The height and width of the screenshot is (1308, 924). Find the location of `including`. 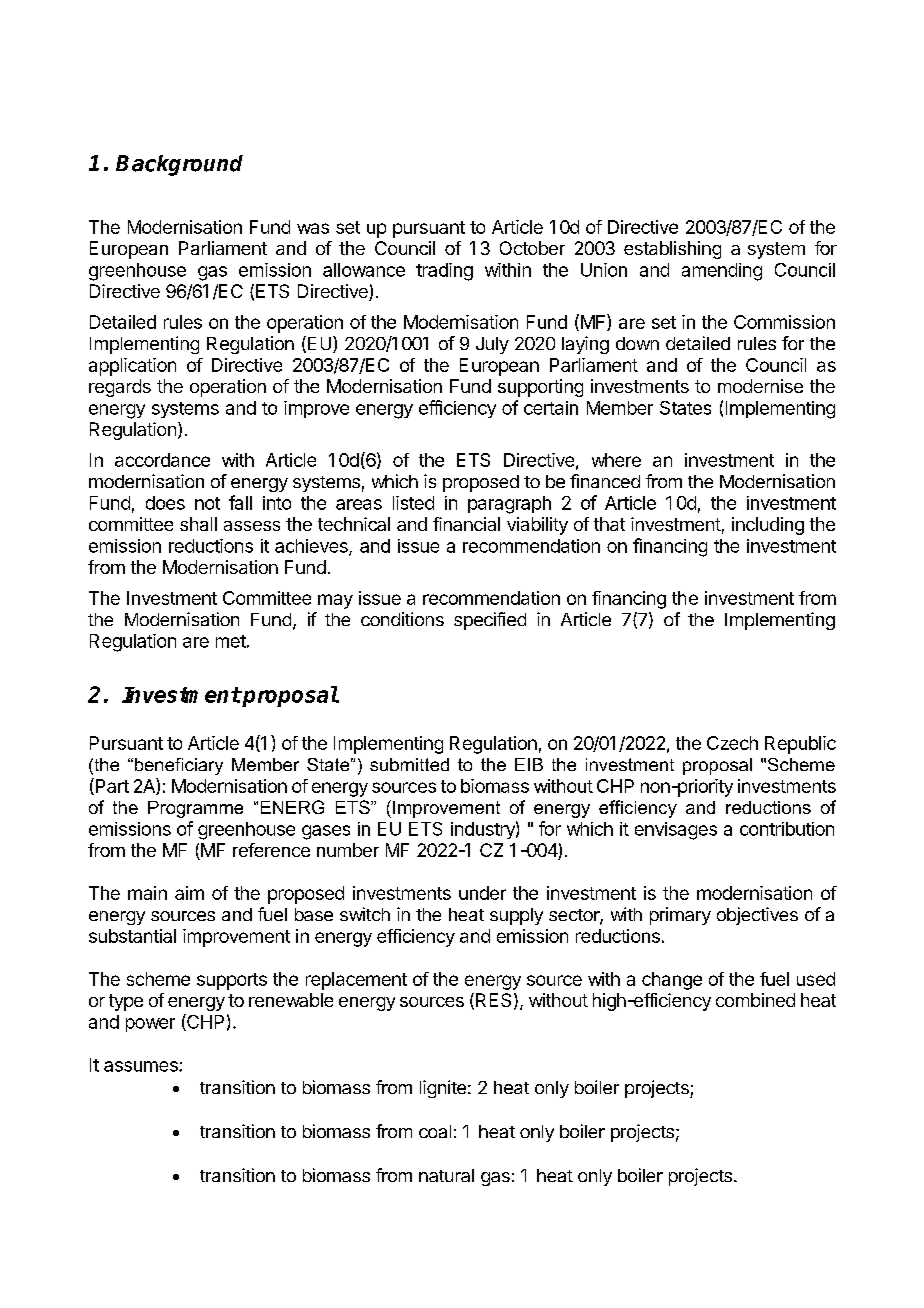

including is located at coordinates (768, 526).
